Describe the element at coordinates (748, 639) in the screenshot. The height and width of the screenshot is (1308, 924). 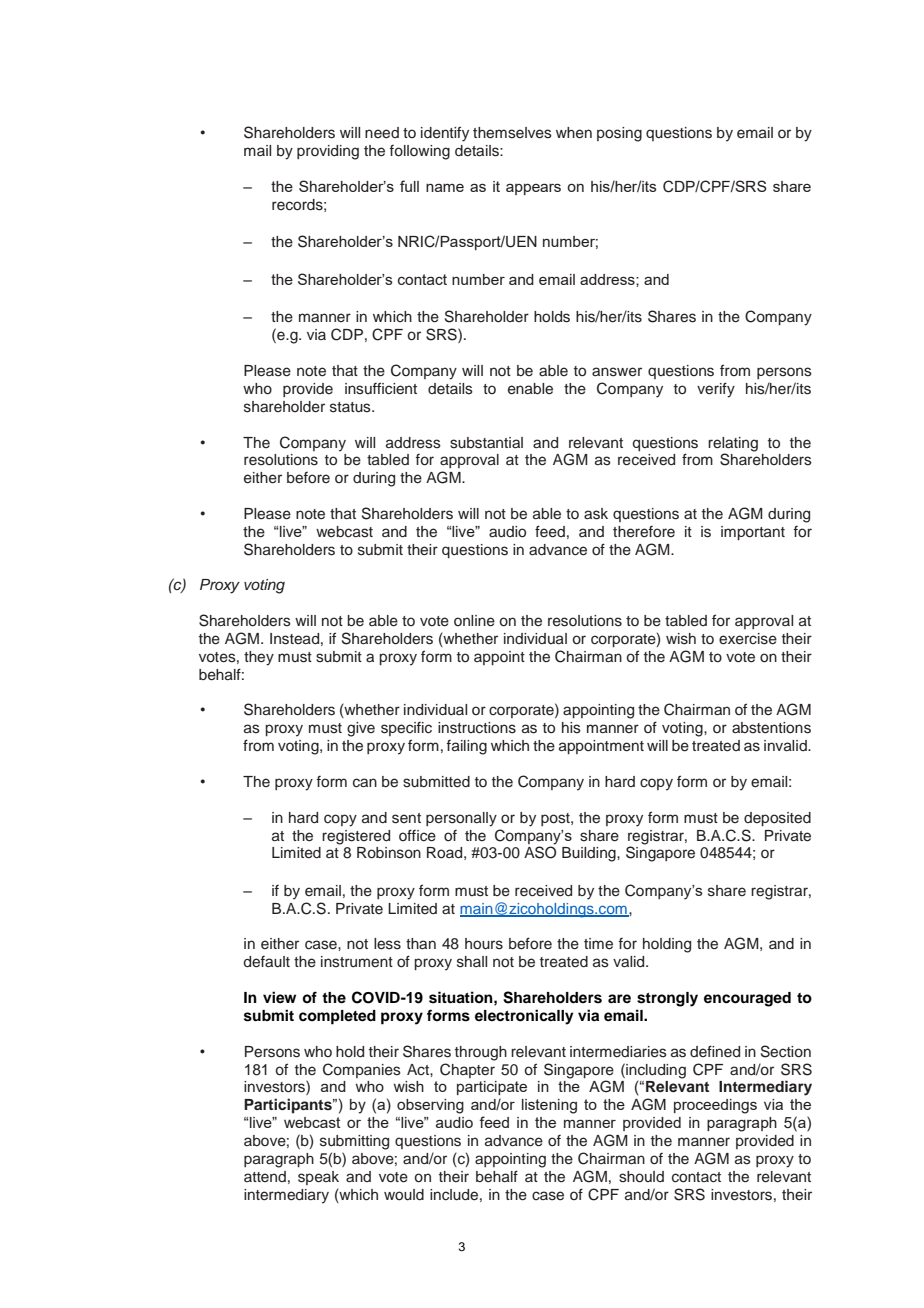
I see `exercise` at that location.
